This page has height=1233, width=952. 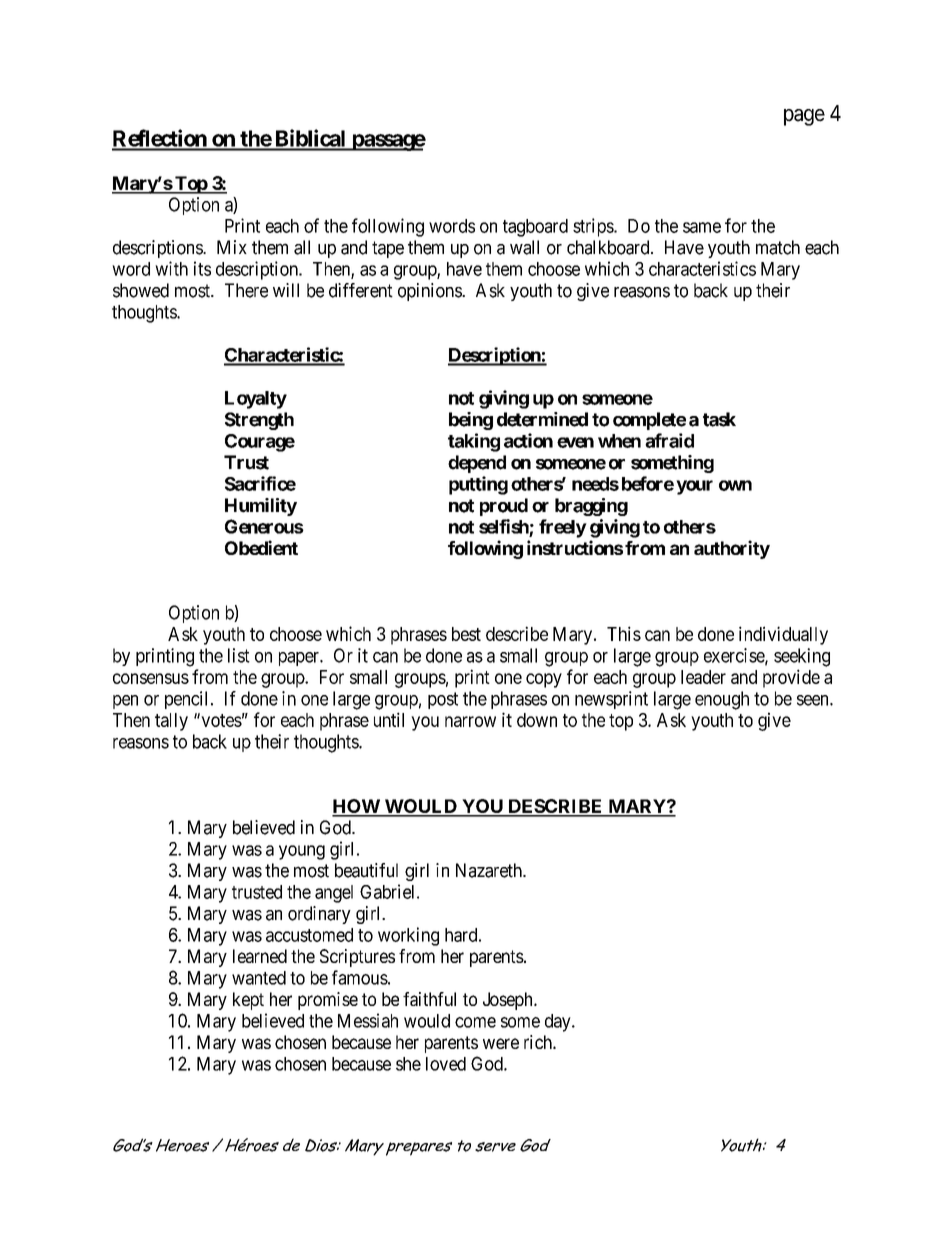 What do you see at coordinates (232, 247) in the page?
I see `Mix` at bounding box center [232, 247].
